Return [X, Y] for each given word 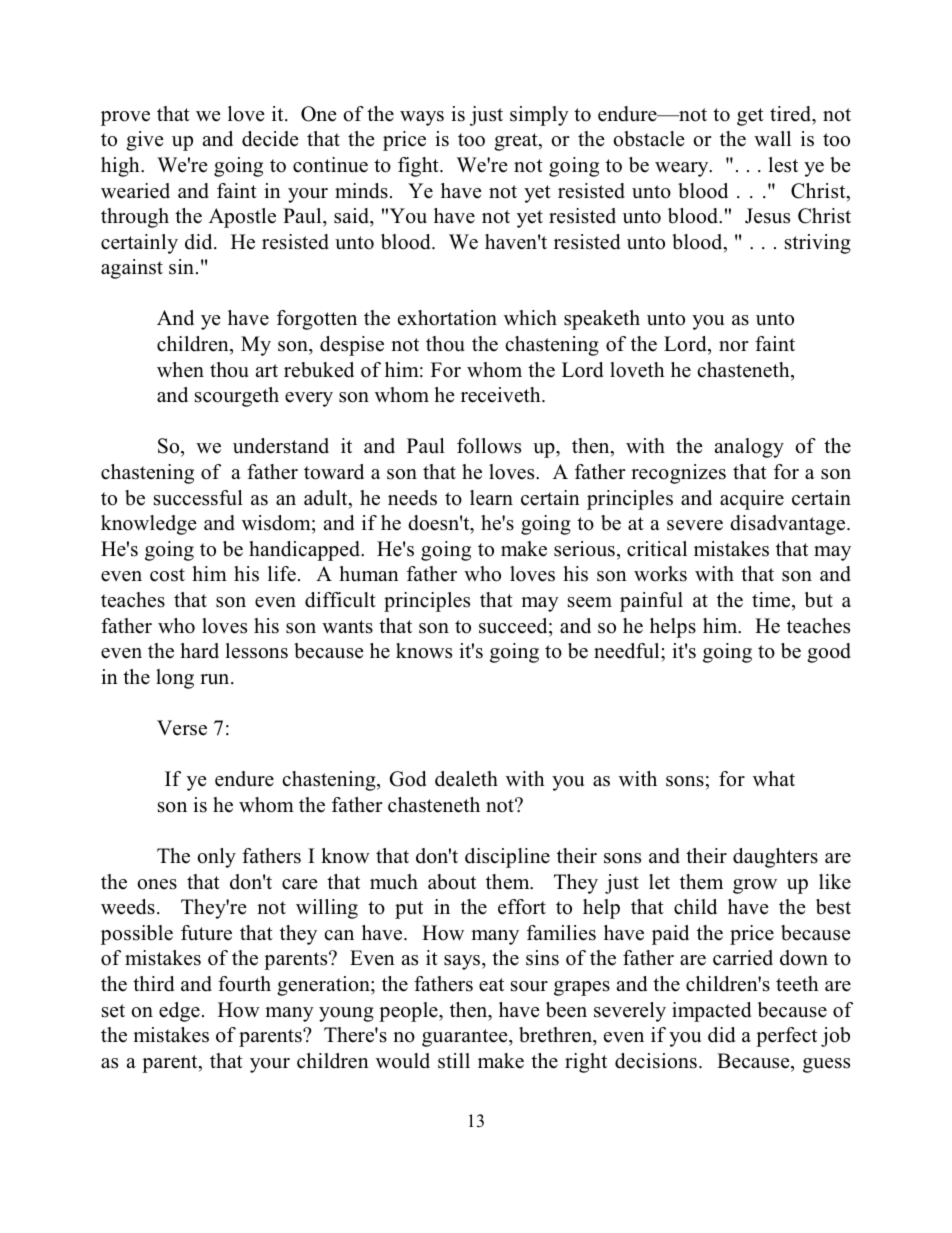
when [180, 370]
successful [198, 498]
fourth [244, 984]
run [216, 679]
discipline [507, 858]
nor [734, 346]
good [829, 653]
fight [419, 167]
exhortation [447, 318]
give [145, 141]
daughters [775, 858]
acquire [752, 500]
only [216, 858]
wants [347, 627]
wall [772, 138]
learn [491, 498]
